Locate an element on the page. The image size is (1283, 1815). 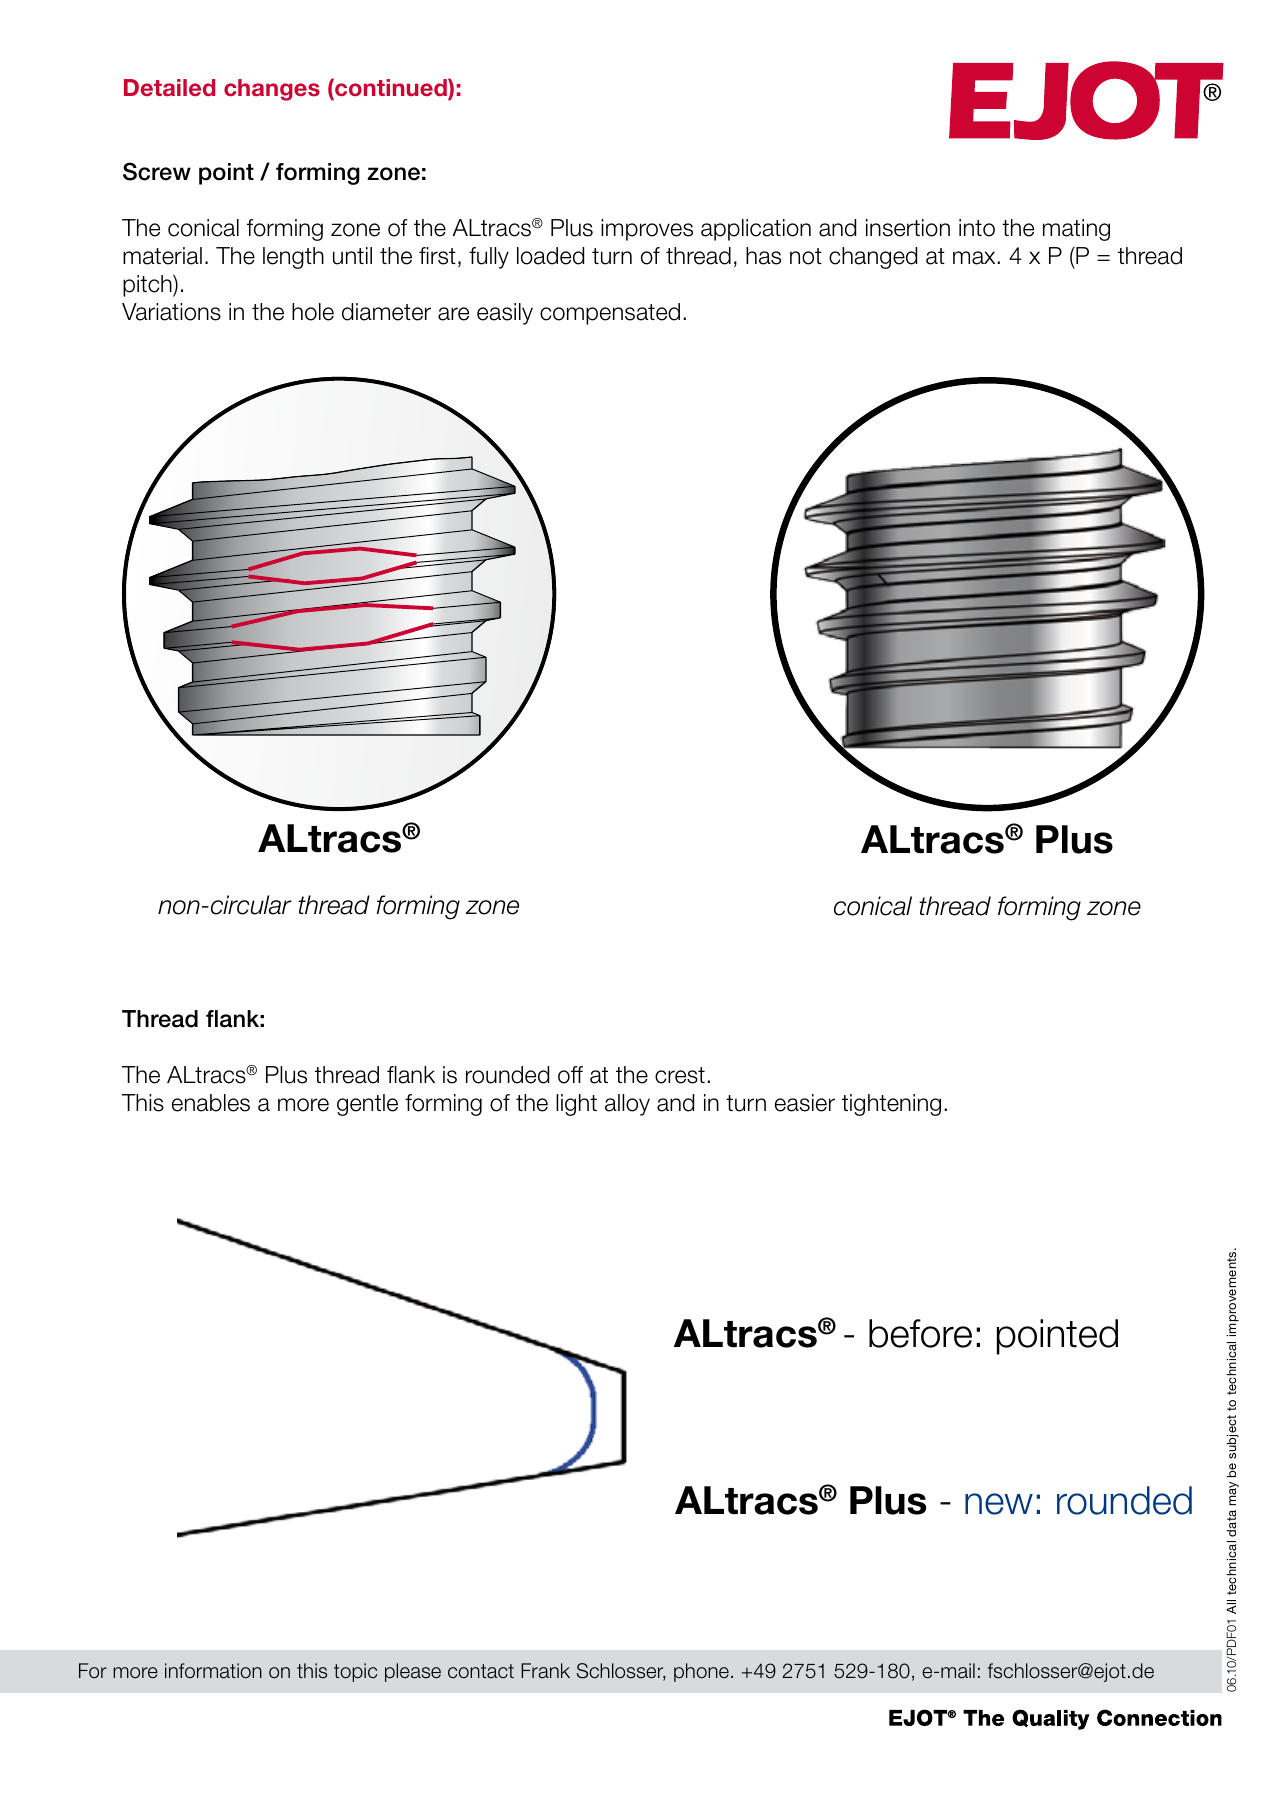
tightening is located at coordinates (891, 1105).
